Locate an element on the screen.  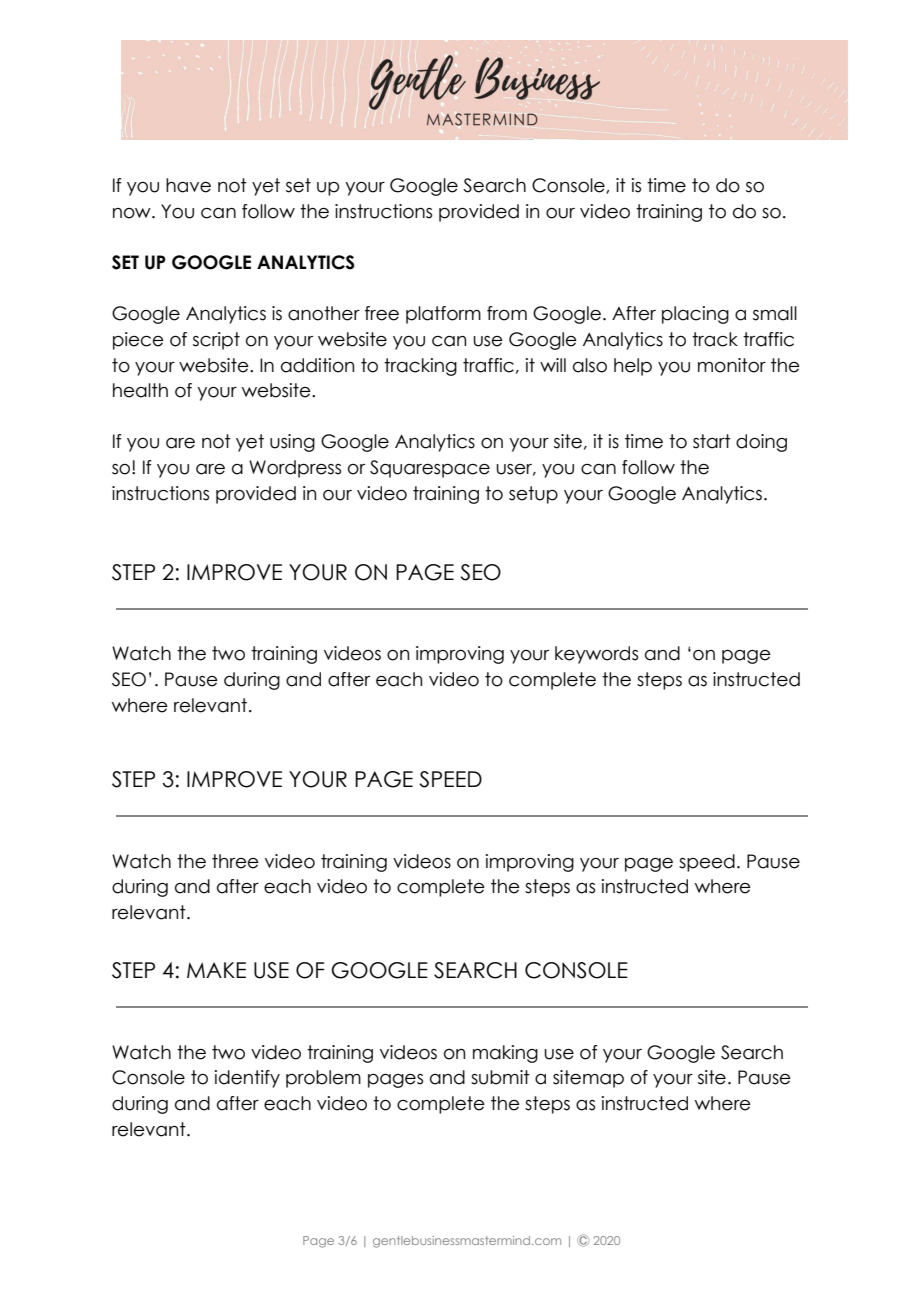
platform is located at coordinates (443, 315).
